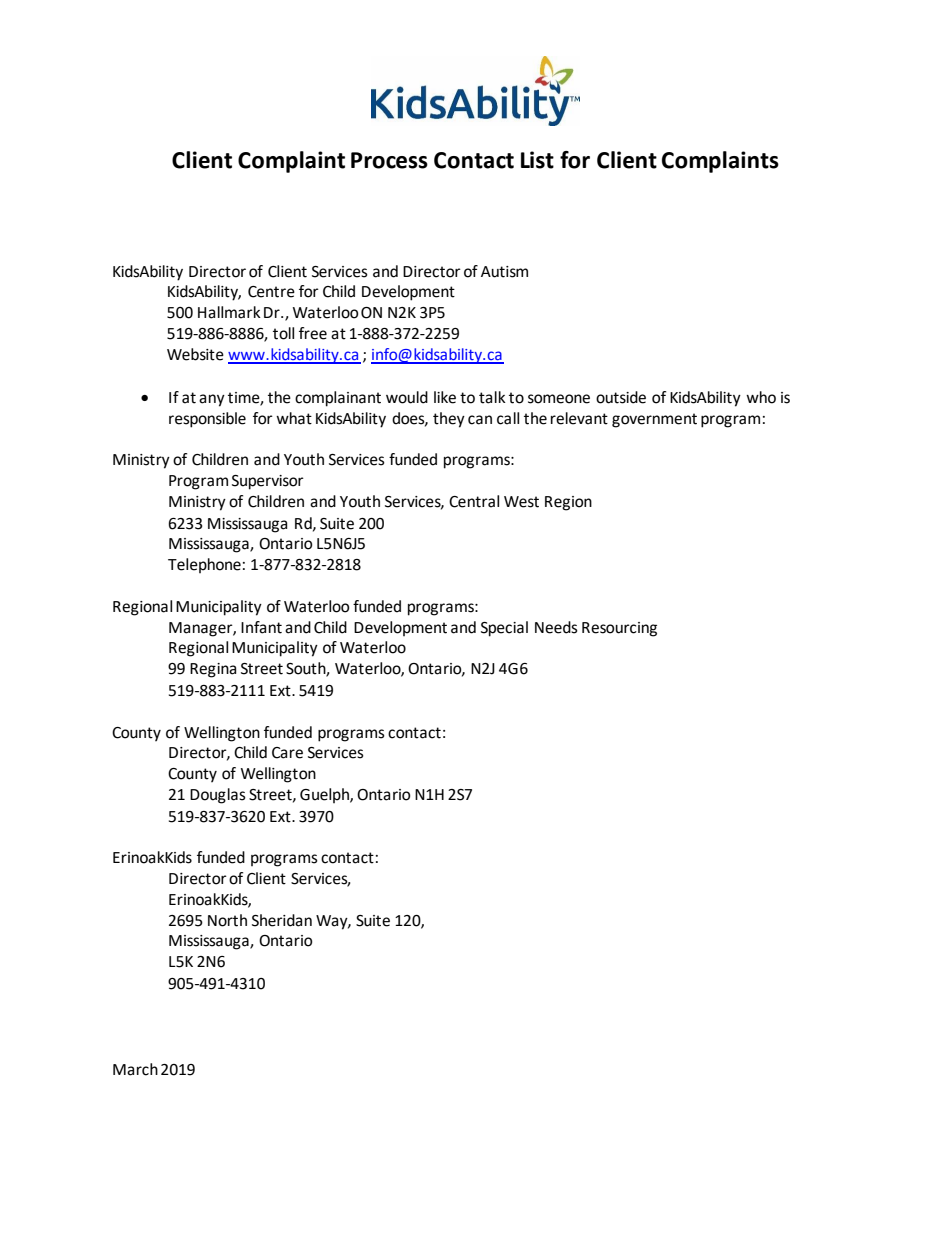 Image resolution: width=952 pixels, height=1233 pixels. What do you see at coordinates (537, 160) in the document?
I see `List` at bounding box center [537, 160].
